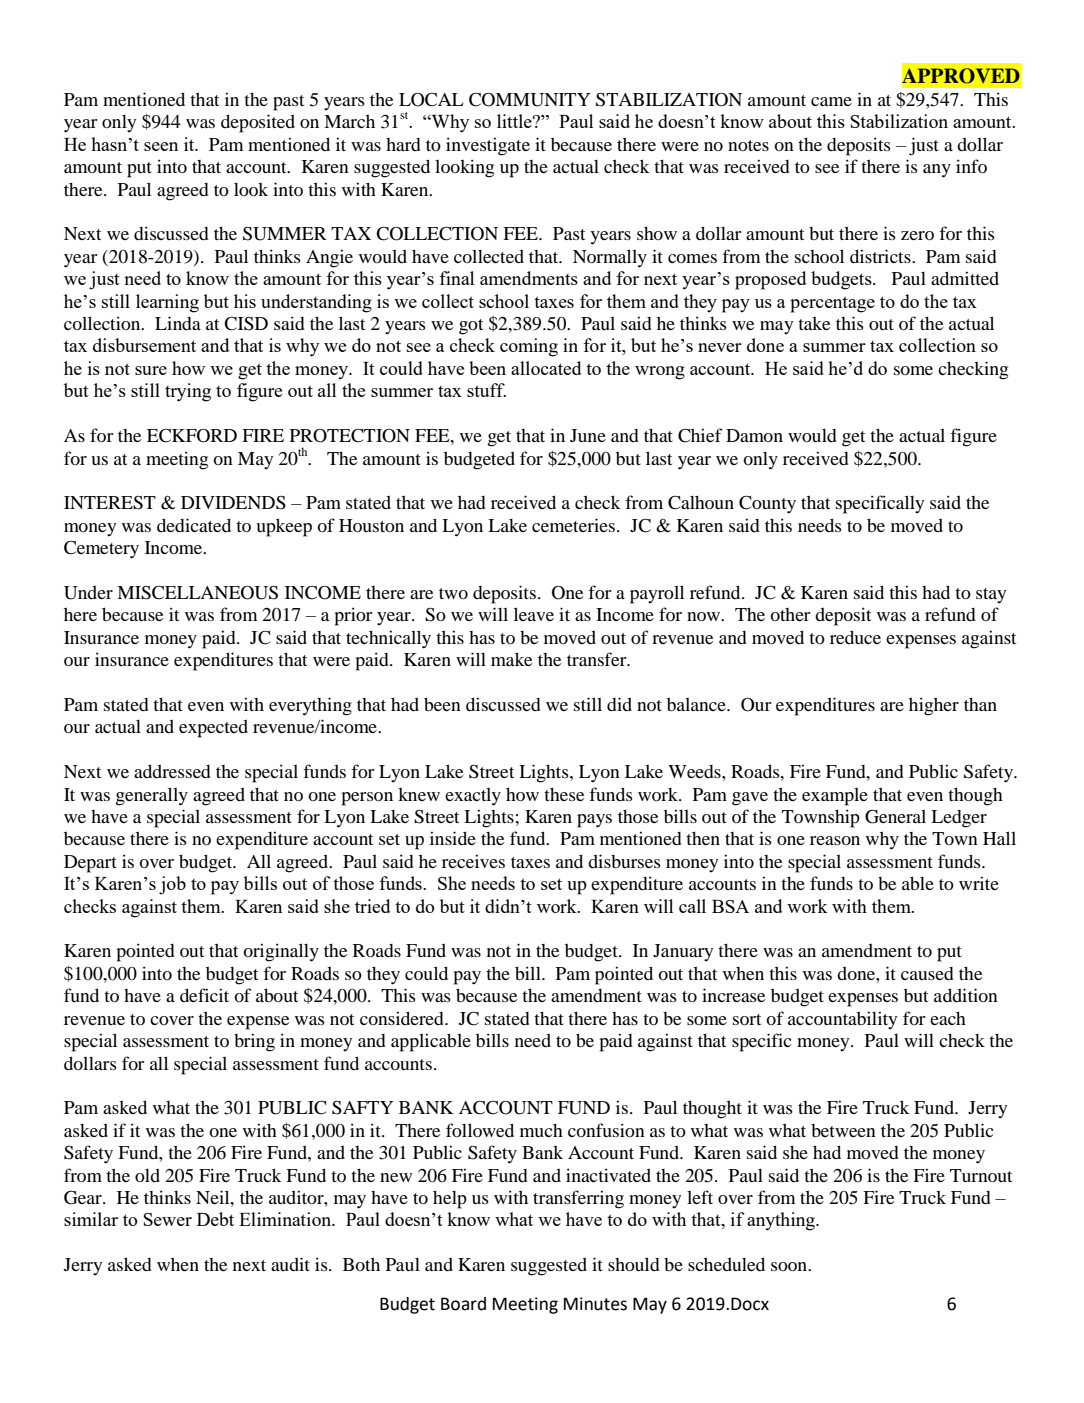 The height and width of the page is (1403, 1084). Describe the element at coordinates (573, 525) in the page. I see `cemeteries` at that location.
